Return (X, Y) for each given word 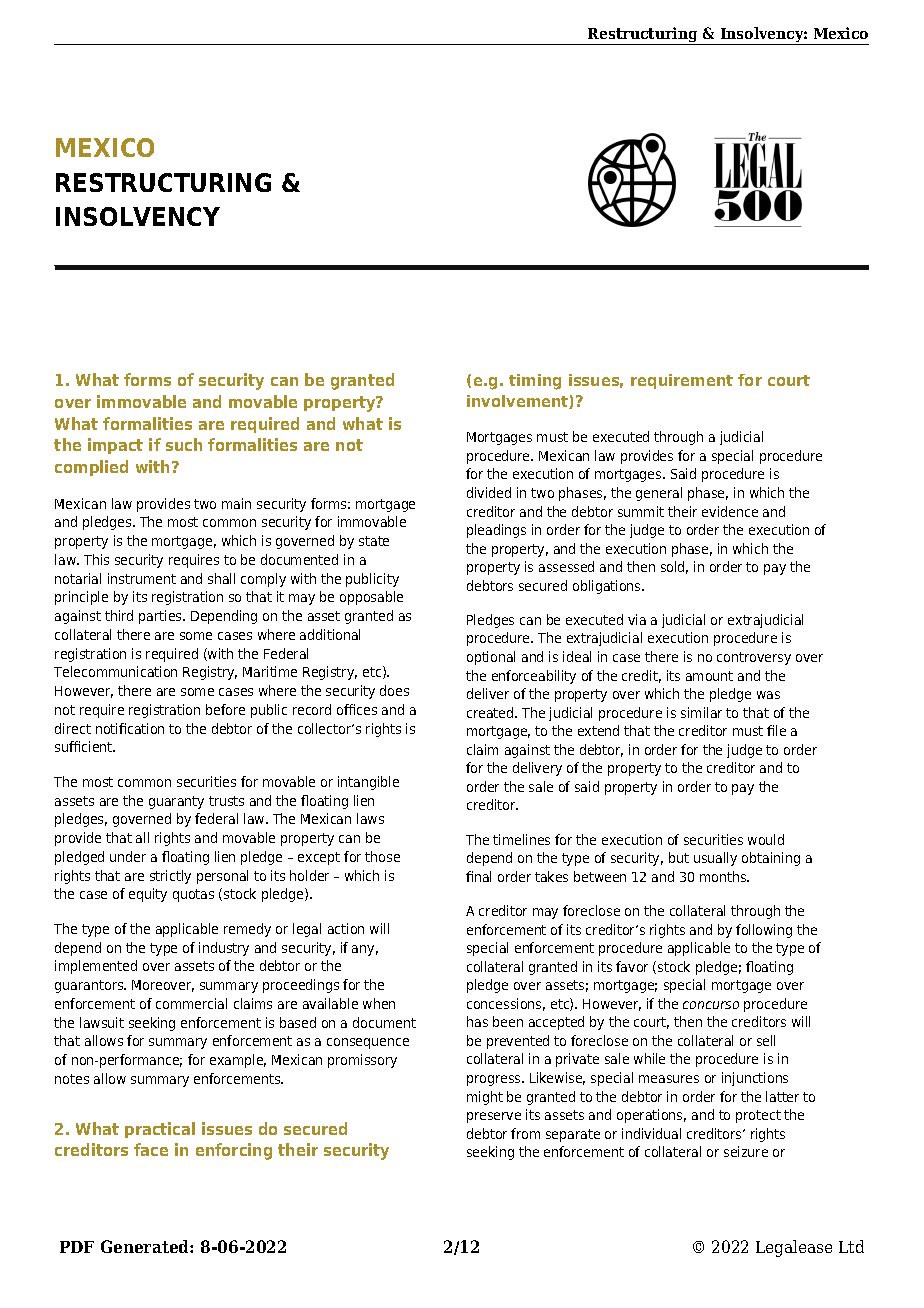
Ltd (851, 1246)
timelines (521, 839)
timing (535, 382)
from (525, 1133)
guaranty (176, 802)
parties (161, 617)
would (766, 839)
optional (491, 658)
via (637, 619)
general (659, 494)
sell (766, 1040)
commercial (191, 1003)
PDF (77, 1247)
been (508, 1021)
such (184, 444)
